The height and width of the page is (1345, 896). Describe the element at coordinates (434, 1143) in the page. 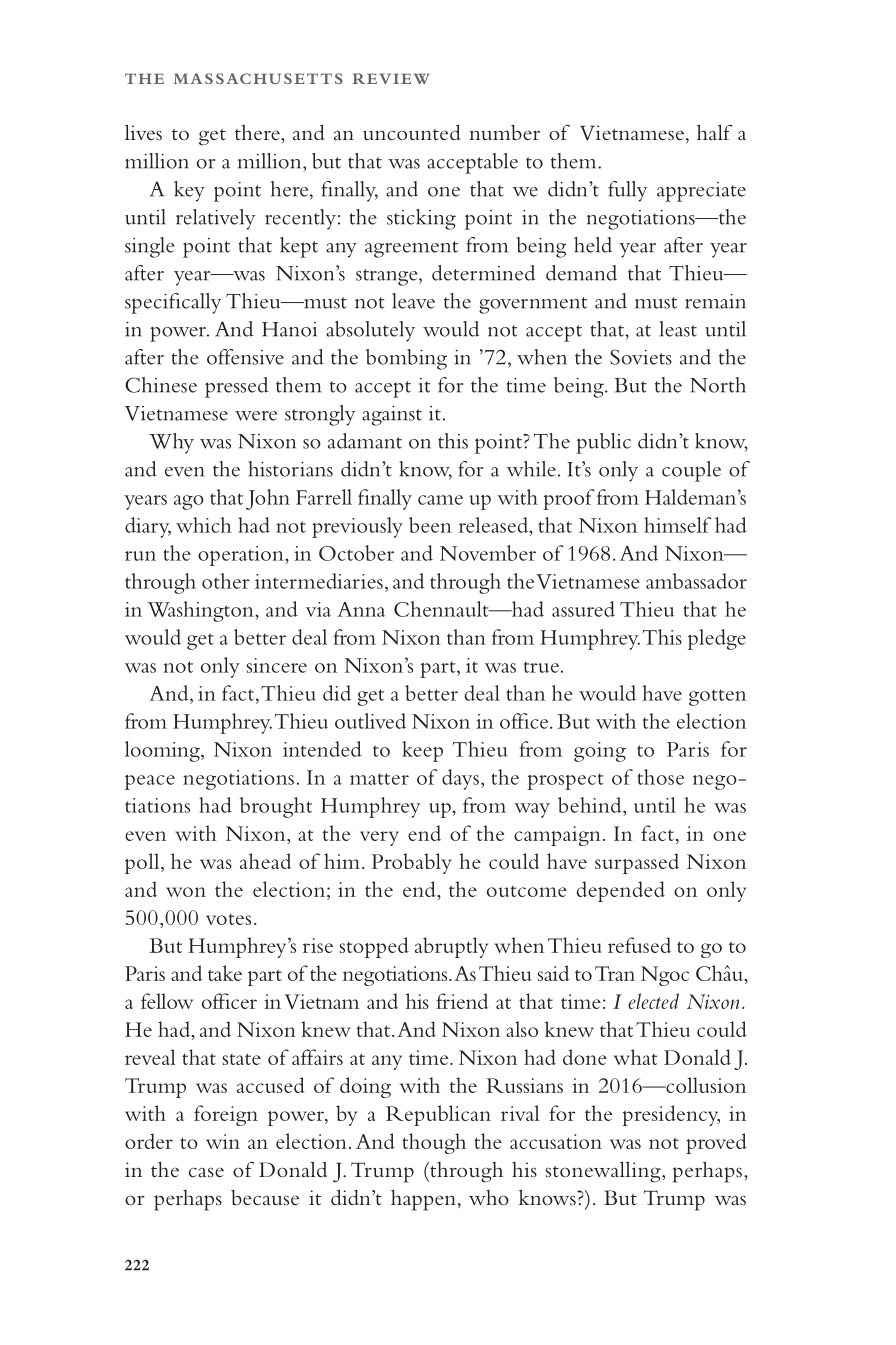

I see `though` at that location.
